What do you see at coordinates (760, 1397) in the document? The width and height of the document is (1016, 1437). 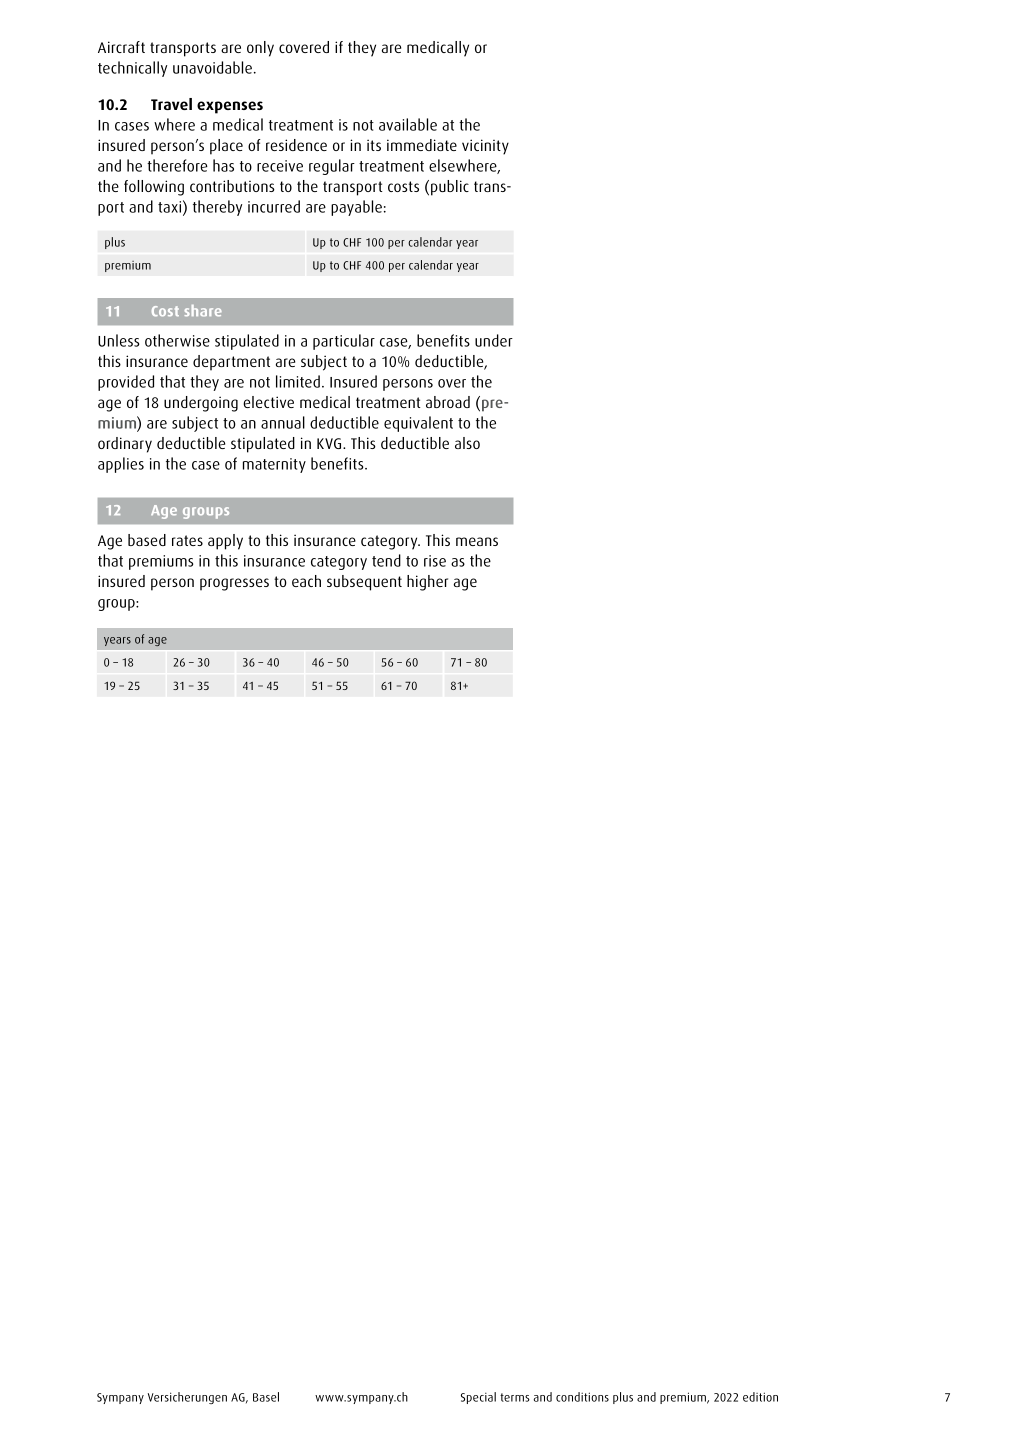 I see `edition` at bounding box center [760, 1397].
